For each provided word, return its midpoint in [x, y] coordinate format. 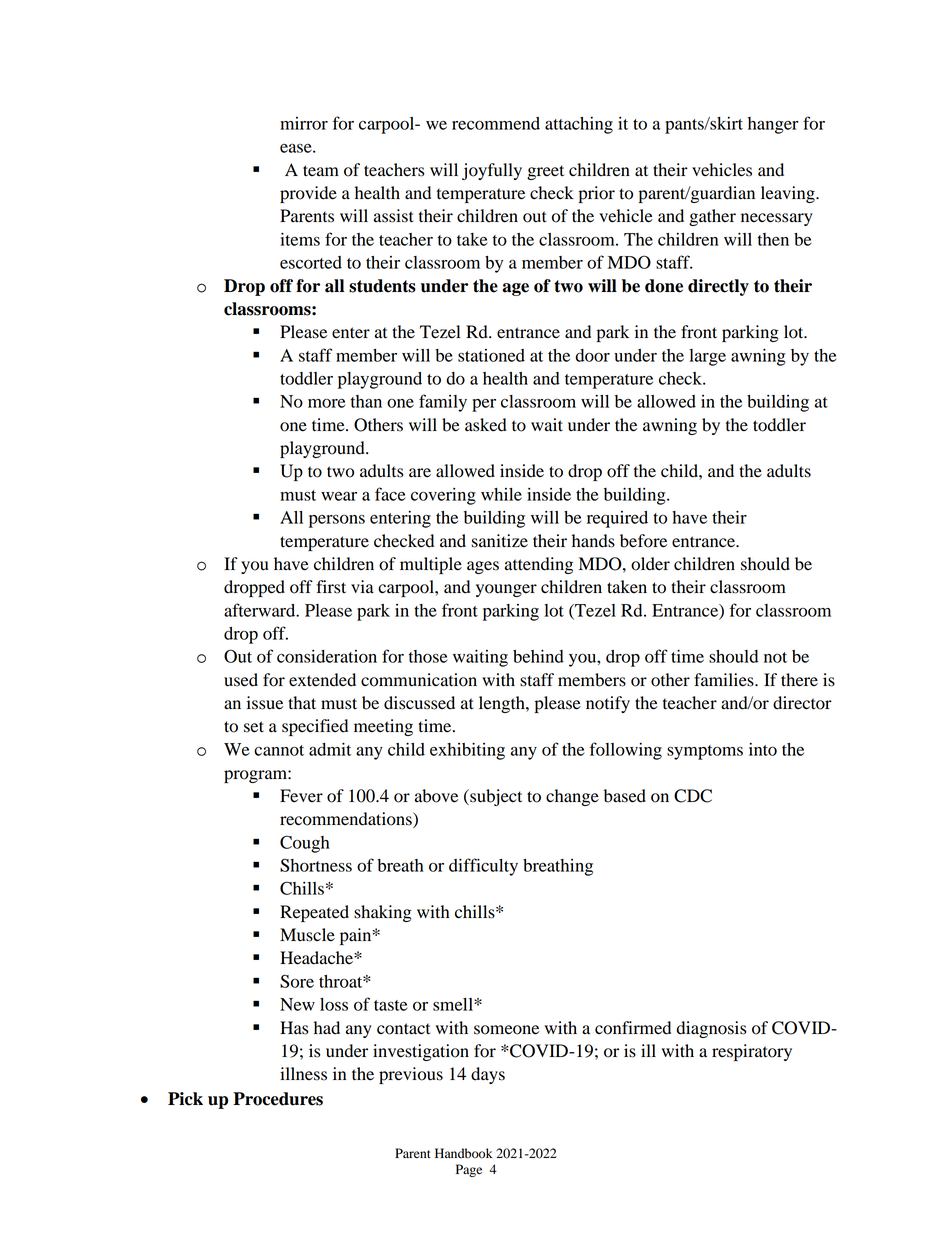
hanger [773, 125]
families [725, 680]
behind [538, 656]
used [241, 680]
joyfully [492, 171]
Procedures [278, 1099]
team [321, 170]
